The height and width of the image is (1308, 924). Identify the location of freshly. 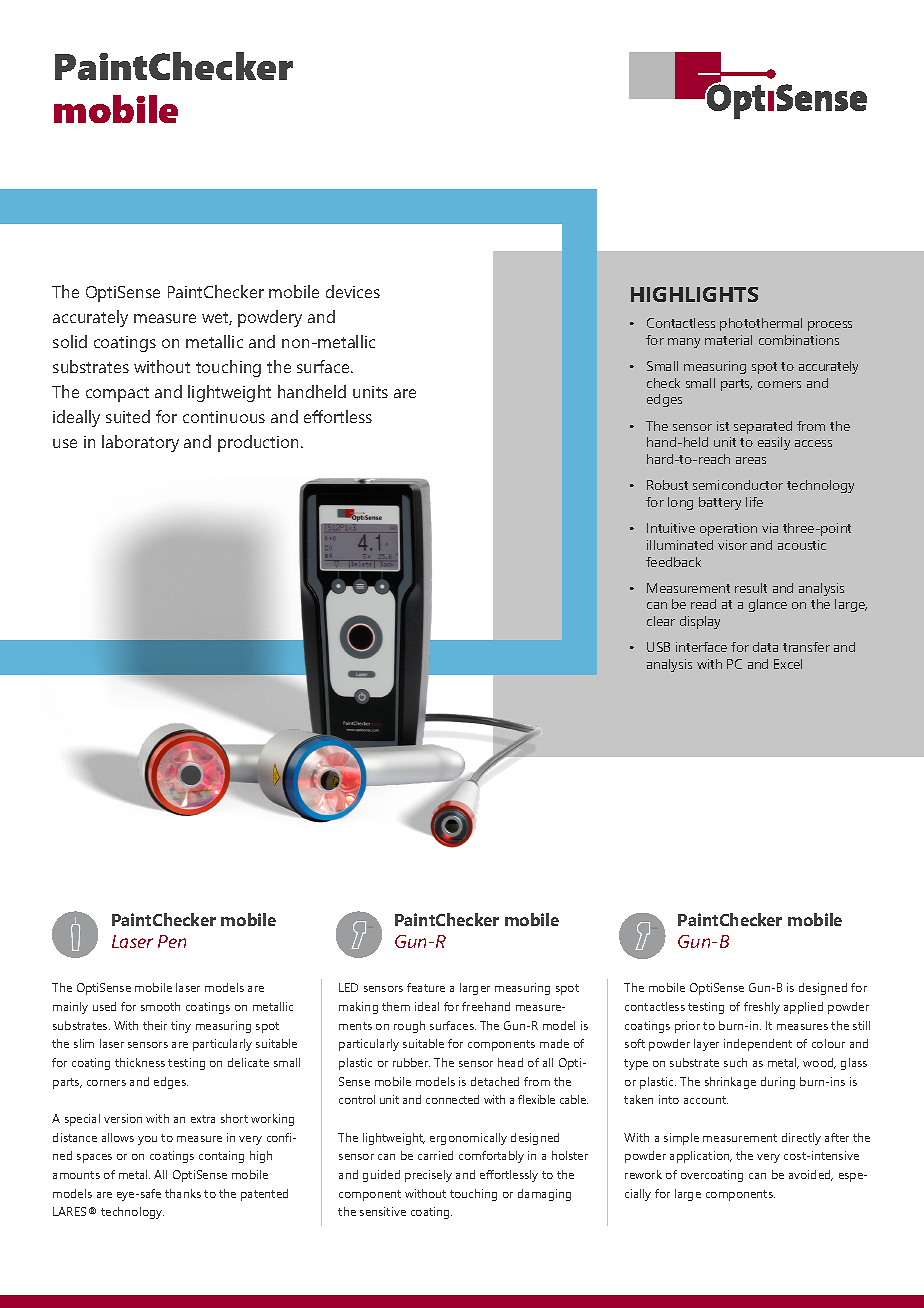
(762, 1008).
